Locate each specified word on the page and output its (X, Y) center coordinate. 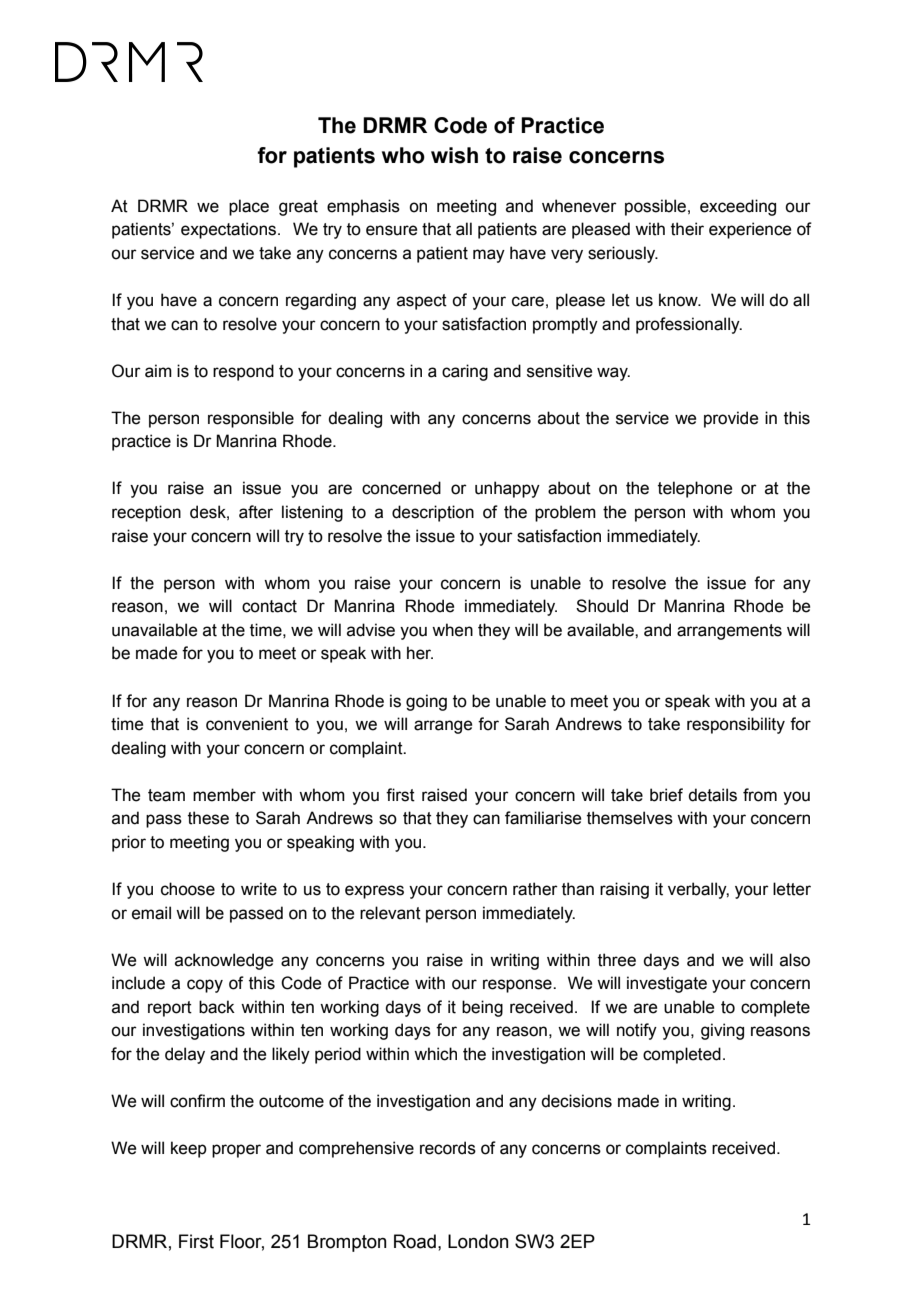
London (478, 1241)
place (249, 207)
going (426, 702)
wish (454, 155)
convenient (247, 724)
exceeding (738, 207)
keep (189, 1149)
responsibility (736, 725)
